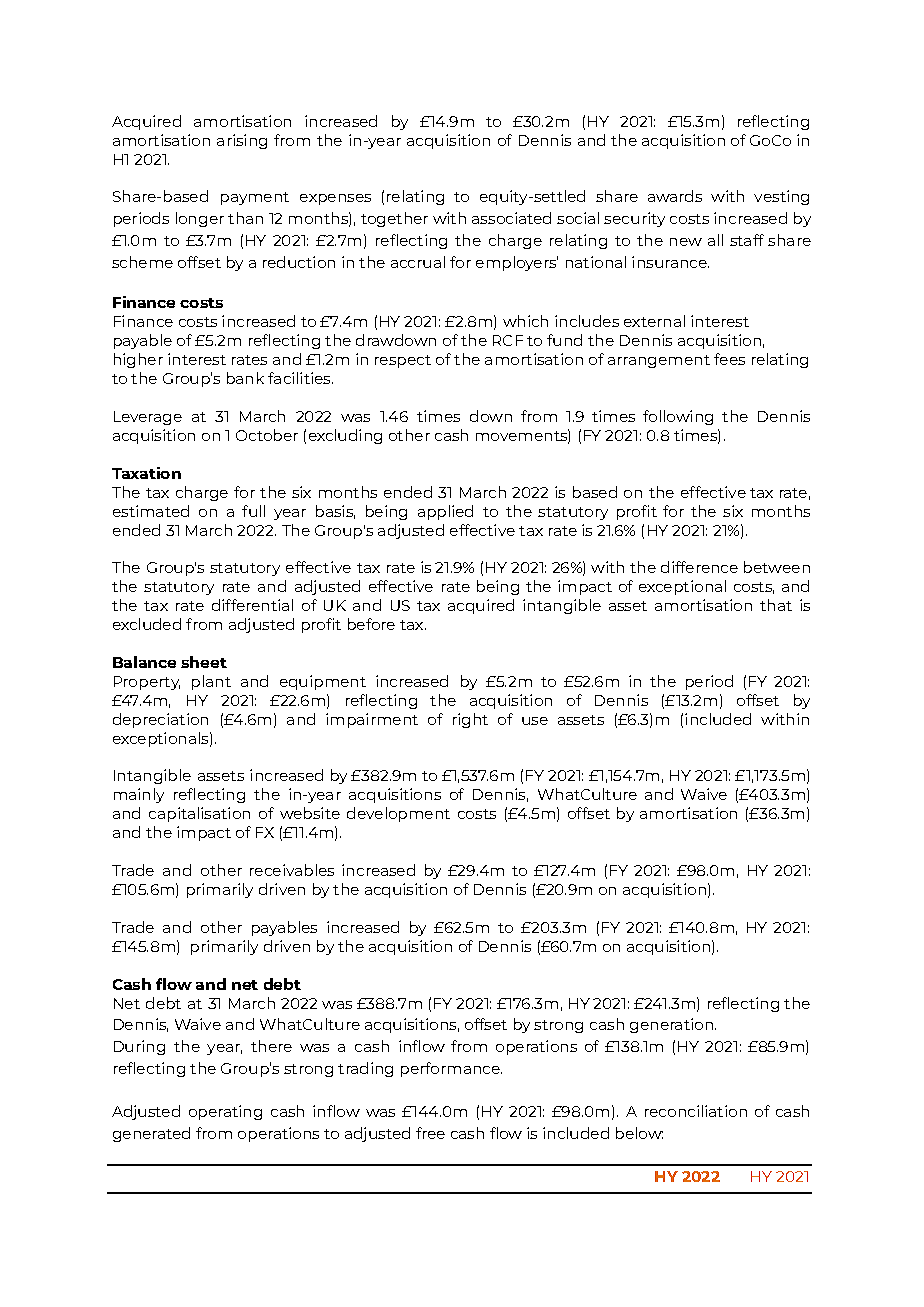 The height and width of the screenshot is (1307, 924). Describe the element at coordinates (245, 378) in the screenshot. I see `bank` at that location.
